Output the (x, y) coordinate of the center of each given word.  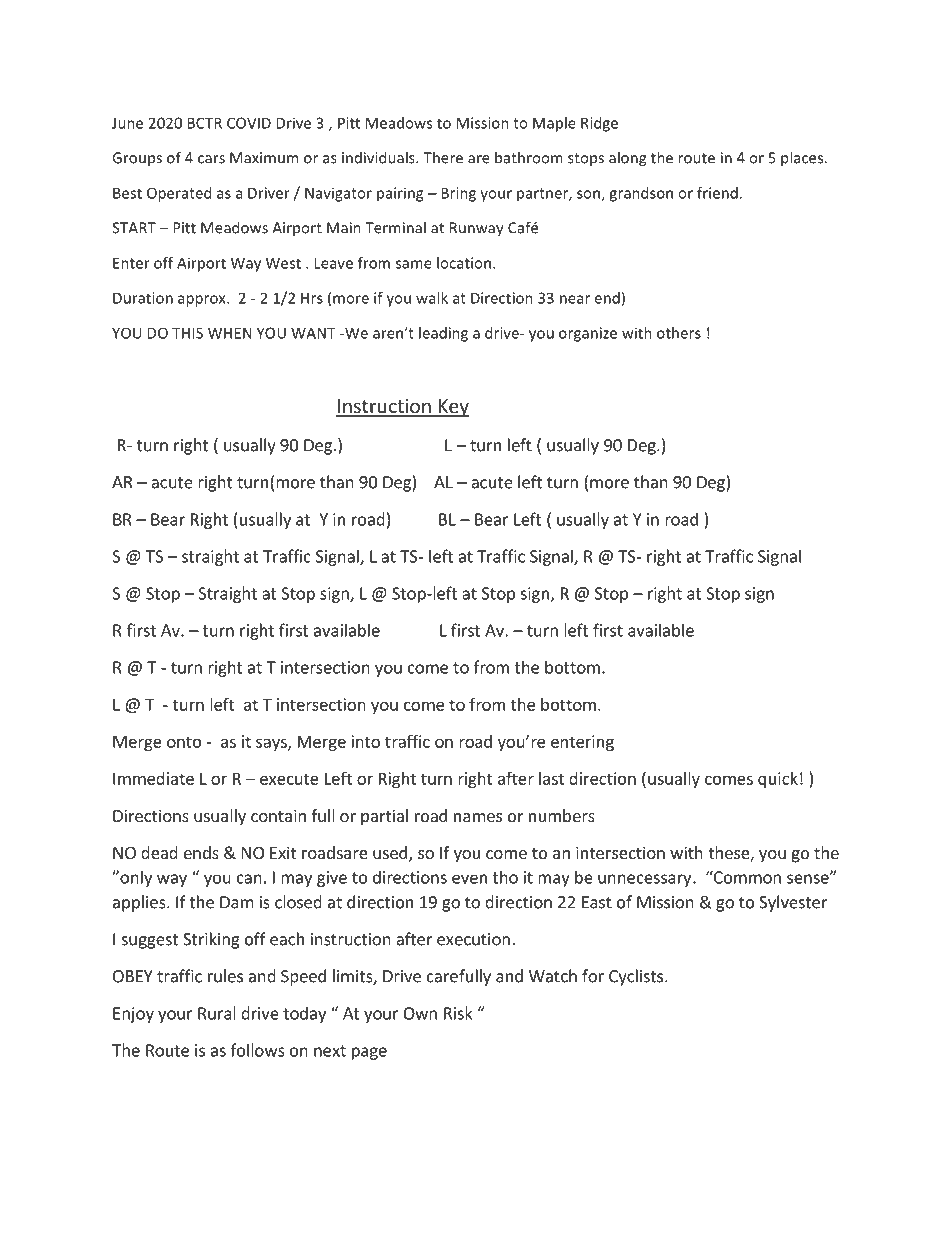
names (478, 817)
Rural (217, 1013)
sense (809, 878)
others (679, 333)
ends (201, 852)
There (443, 157)
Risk (458, 1013)
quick (778, 780)
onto (184, 742)
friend (717, 193)
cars (211, 159)
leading (443, 334)
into (365, 741)
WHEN (230, 333)
